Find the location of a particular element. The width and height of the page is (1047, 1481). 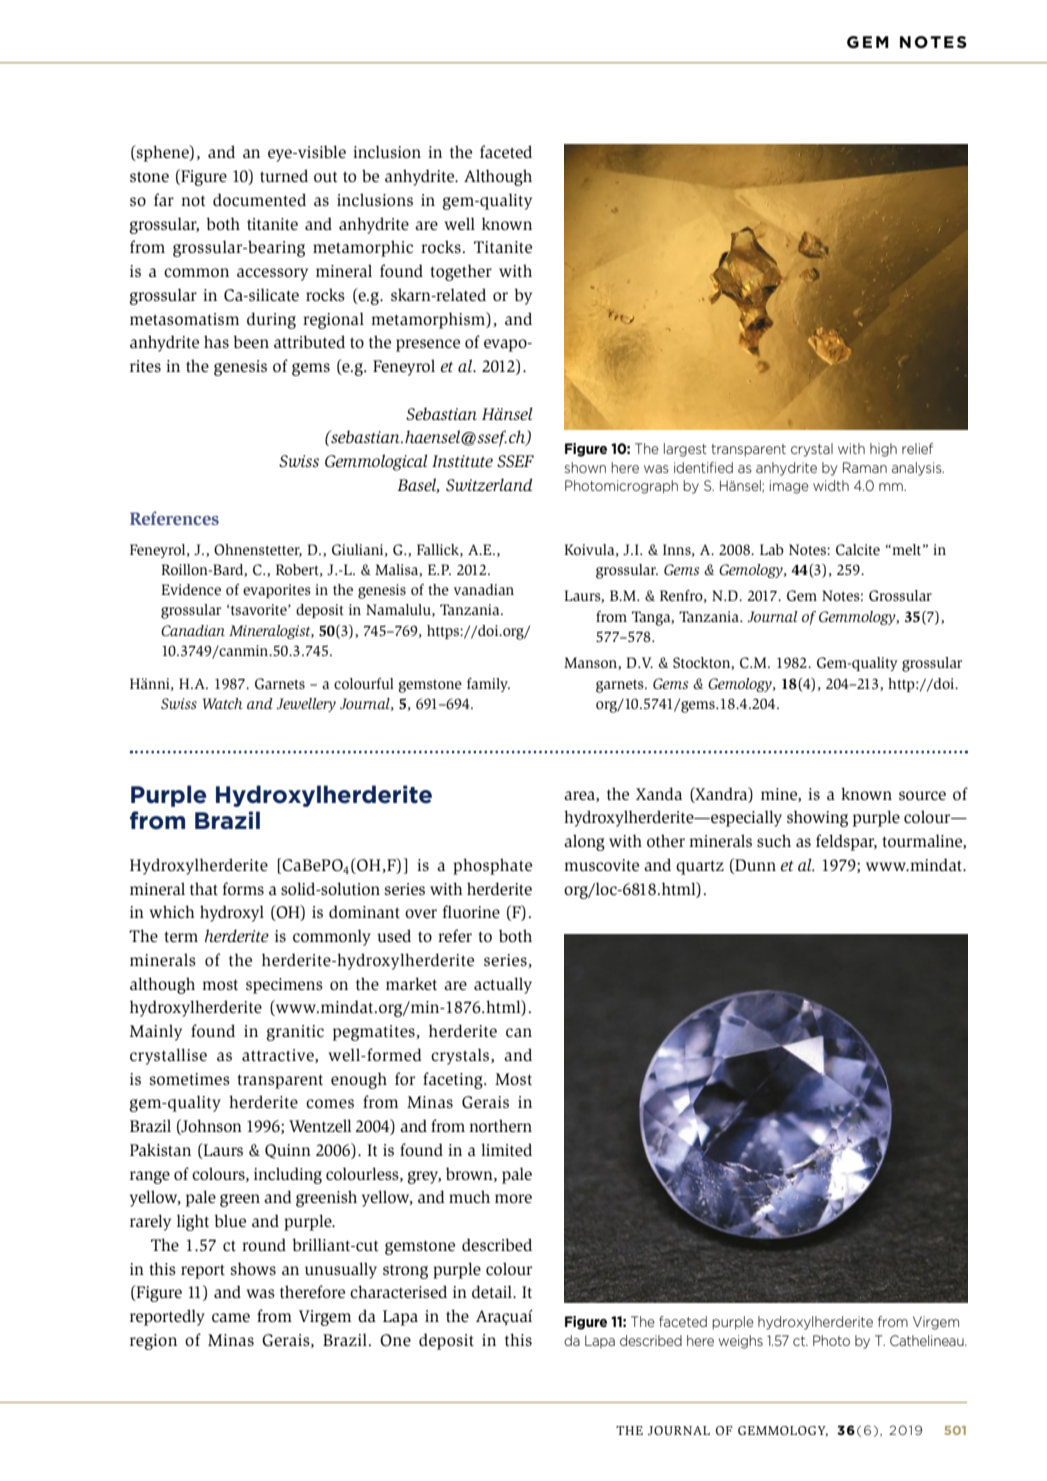

came is located at coordinates (231, 1318).
